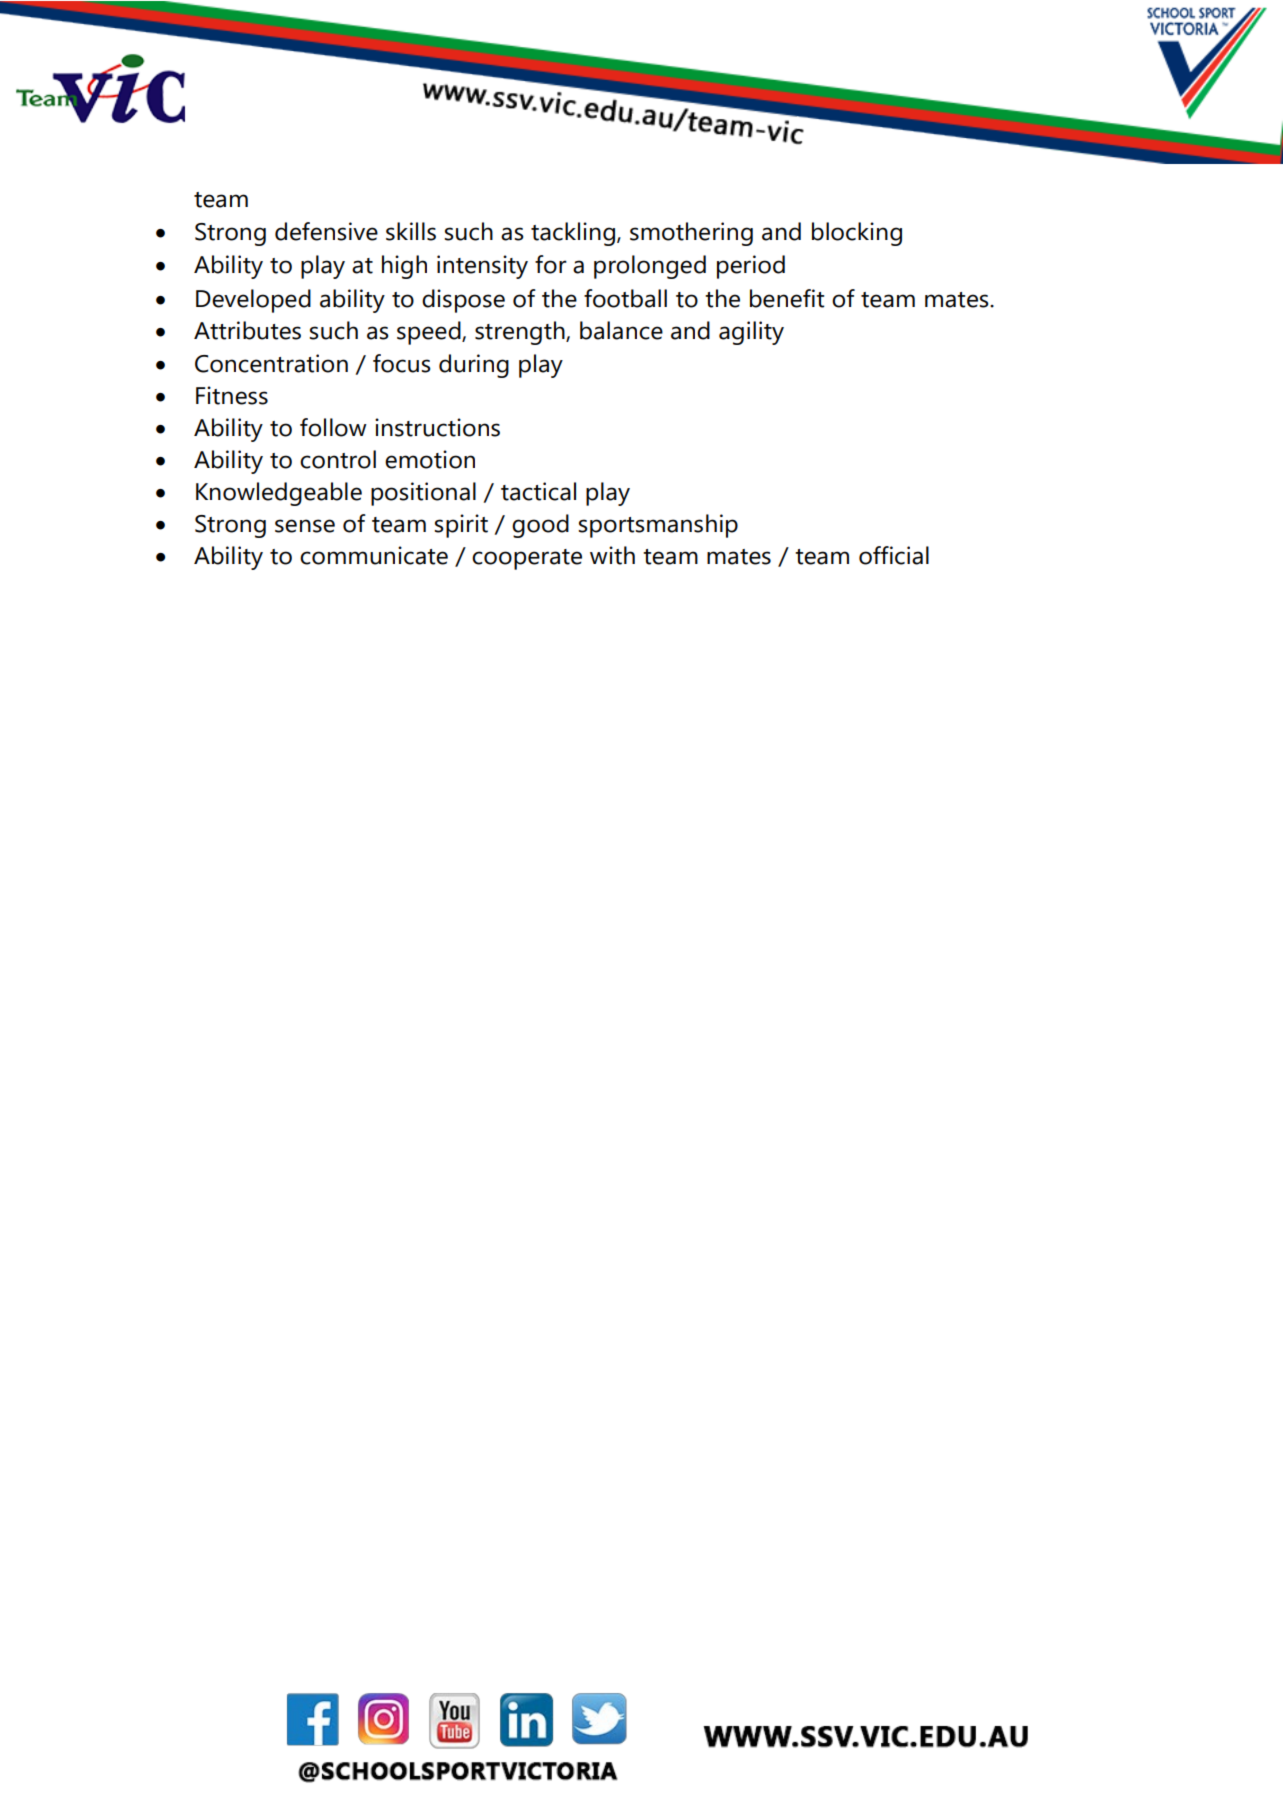 This screenshot has height=1815, width=1283. Describe the element at coordinates (474, 366) in the screenshot. I see `during` at that location.
